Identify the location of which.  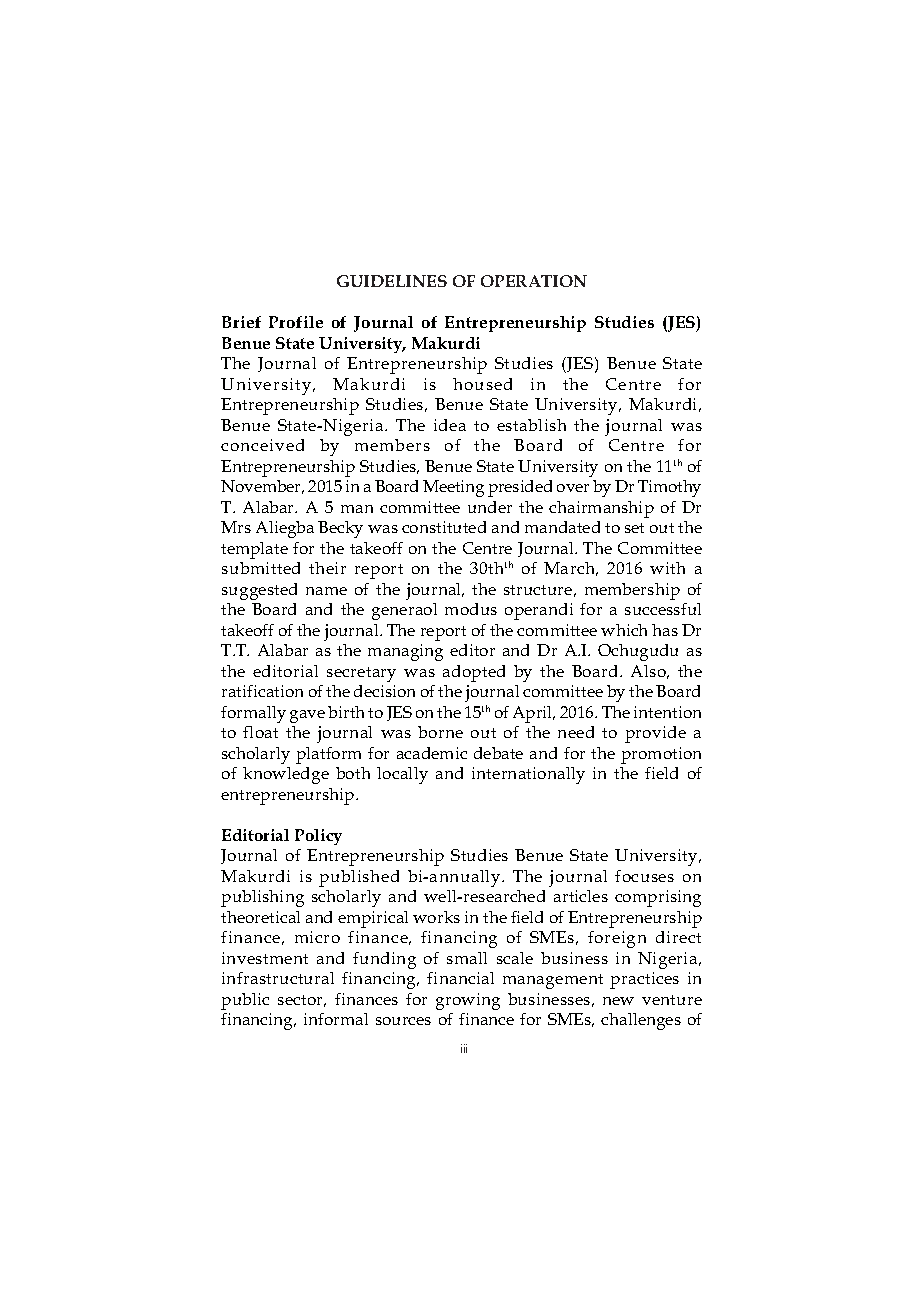
(624, 630).
